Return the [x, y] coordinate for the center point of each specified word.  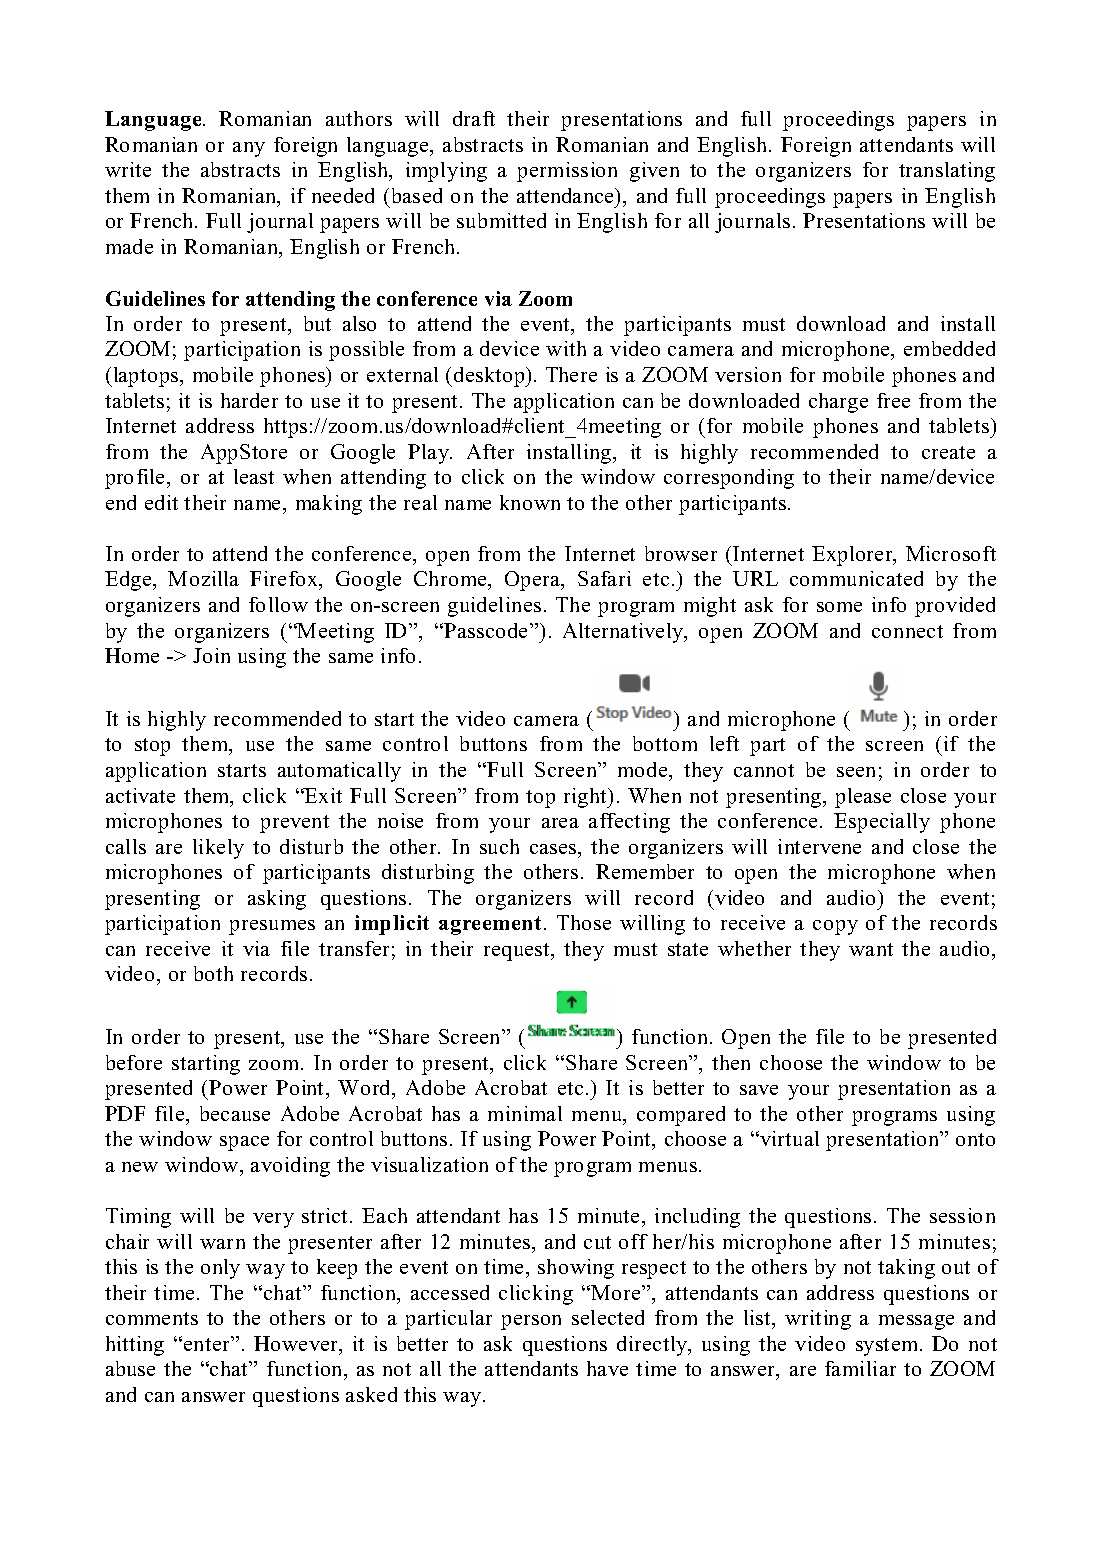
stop [152, 747]
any [249, 149]
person [531, 1322]
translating [947, 172]
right [586, 798]
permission [567, 172]
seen [856, 772]
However [297, 1343]
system [888, 1347]
